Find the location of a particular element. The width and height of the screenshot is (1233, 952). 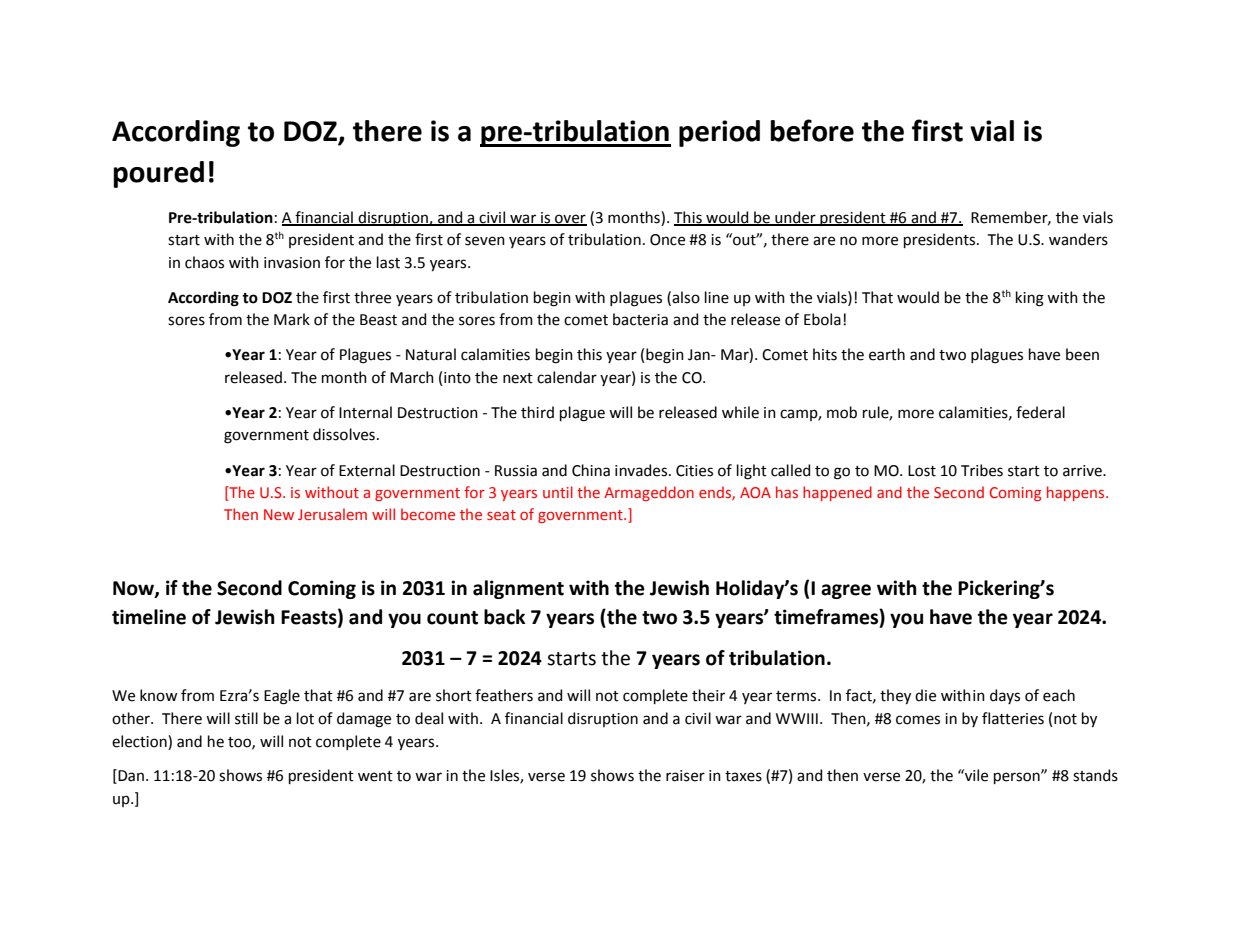

period is located at coordinates (719, 133).
